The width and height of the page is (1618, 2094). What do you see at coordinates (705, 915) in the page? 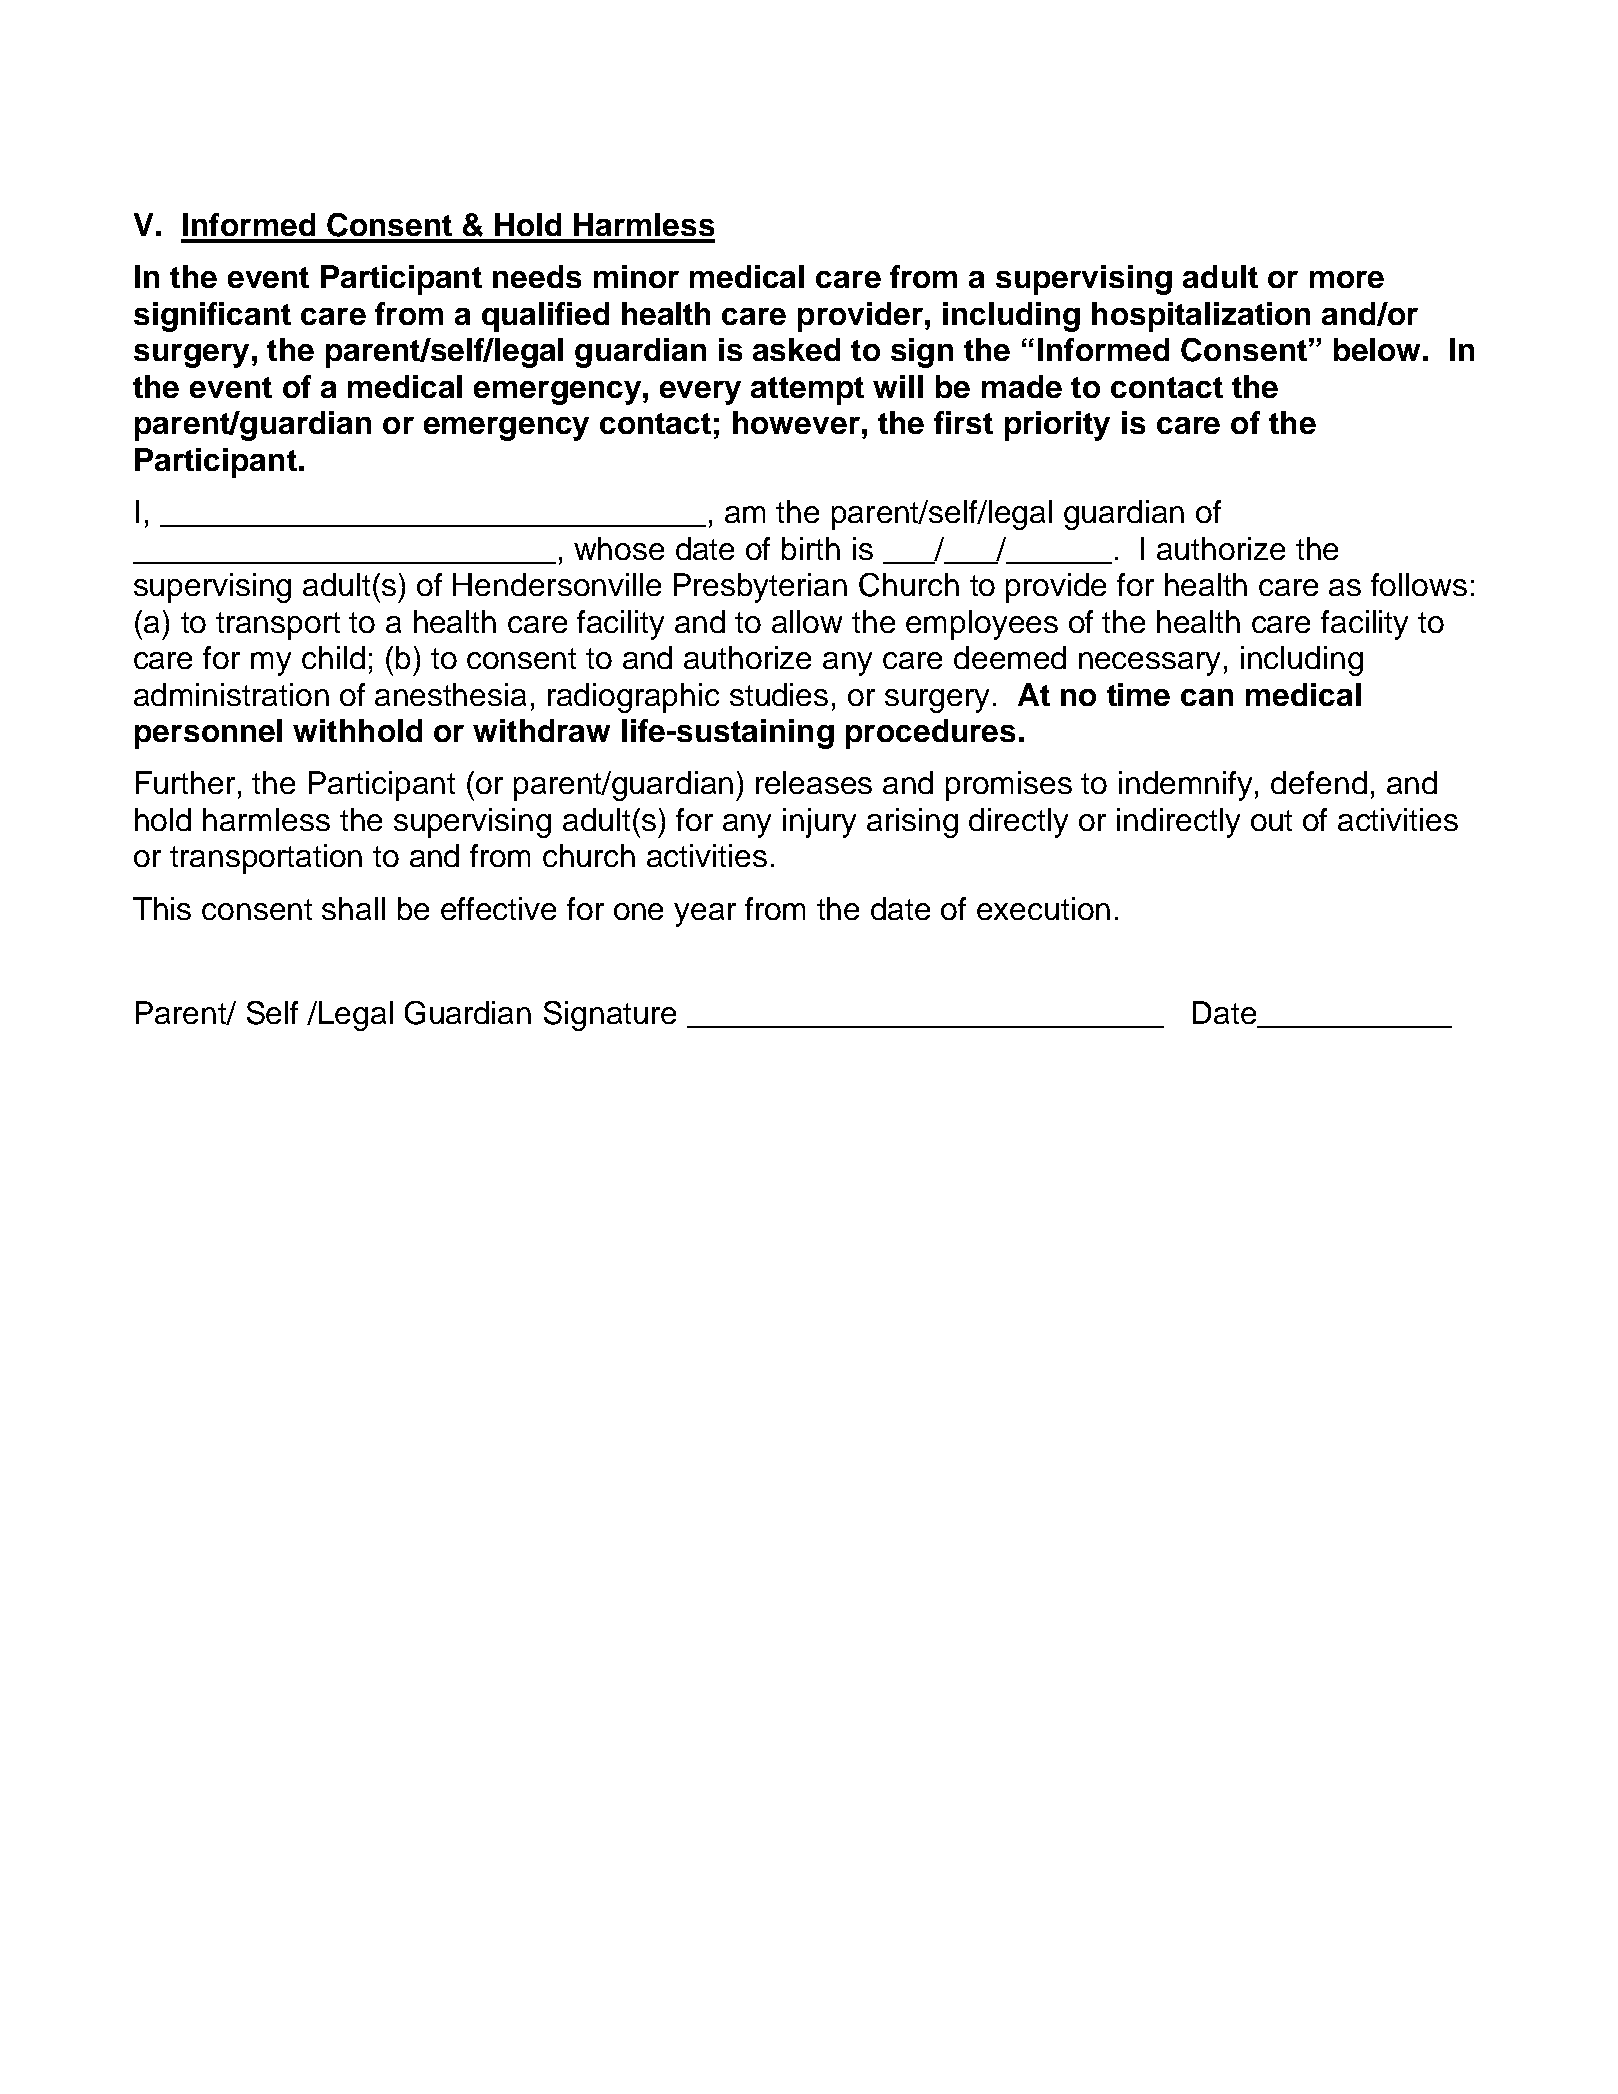
I see `year` at bounding box center [705, 915].
